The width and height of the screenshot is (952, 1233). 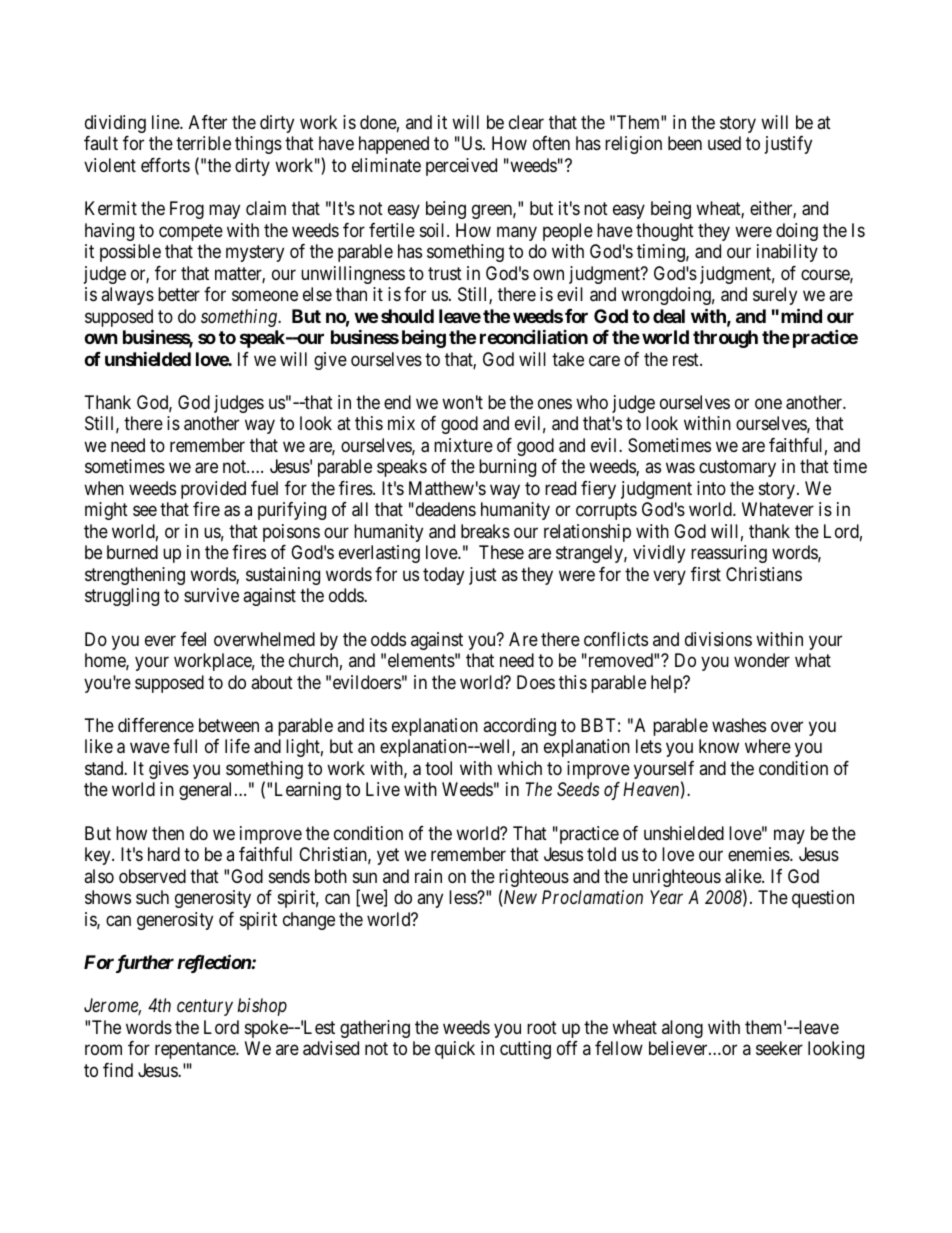 I want to click on customary, so click(x=737, y=469).
